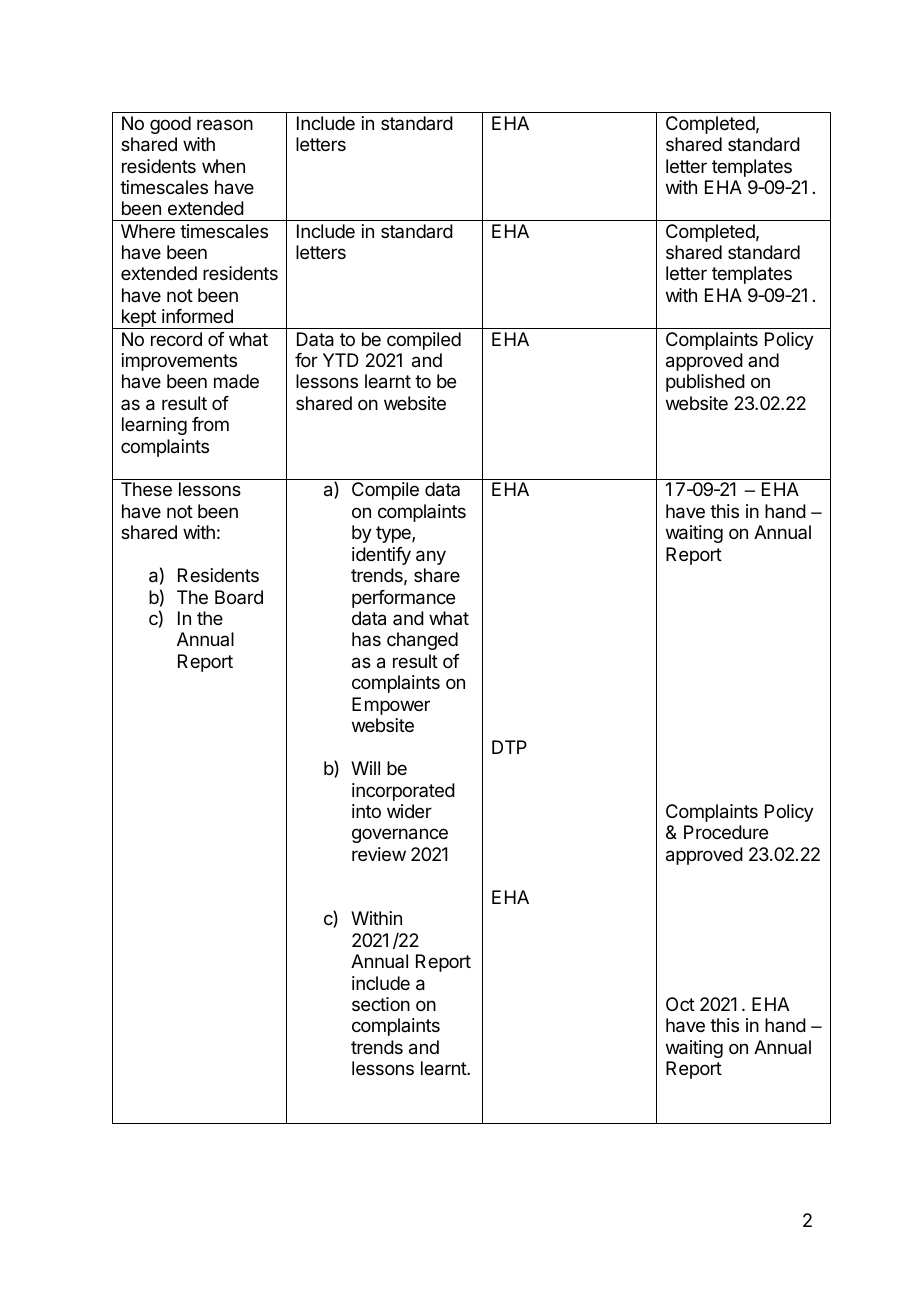  What do you see at coordinates (223, 166) in the page?
I see `when` at bounding box center [223, 166].
